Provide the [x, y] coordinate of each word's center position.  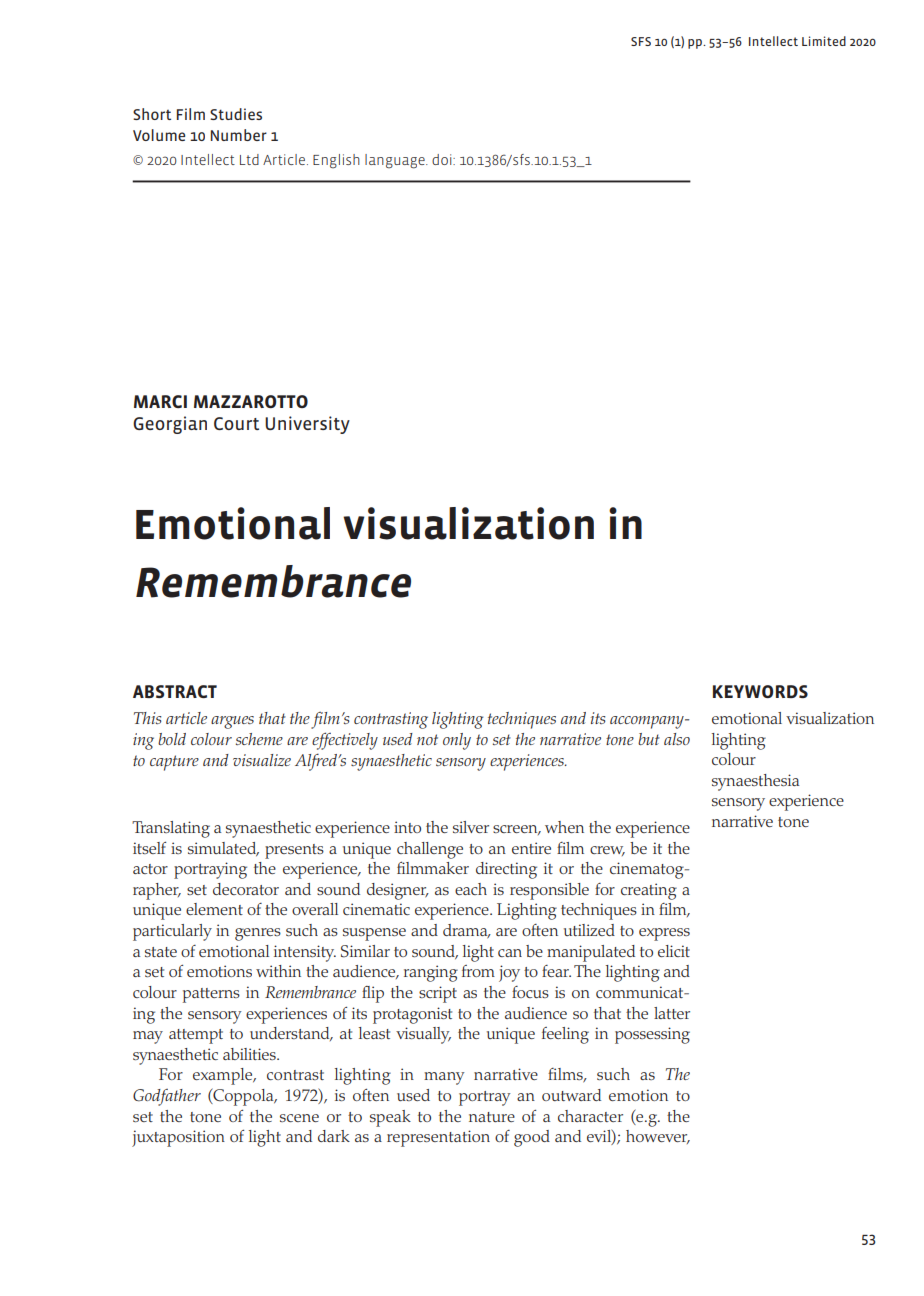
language [396, 161]
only [457, 741]
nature [492, 1117]
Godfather [167, 1097]
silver [471, 827]
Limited [824, 41]
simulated [223, 849]
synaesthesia [755, 782]
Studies [236, 114]
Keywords [760, 691]
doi [443, 159]
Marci [160, 401]
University [307, 425]
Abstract [175, 691]
